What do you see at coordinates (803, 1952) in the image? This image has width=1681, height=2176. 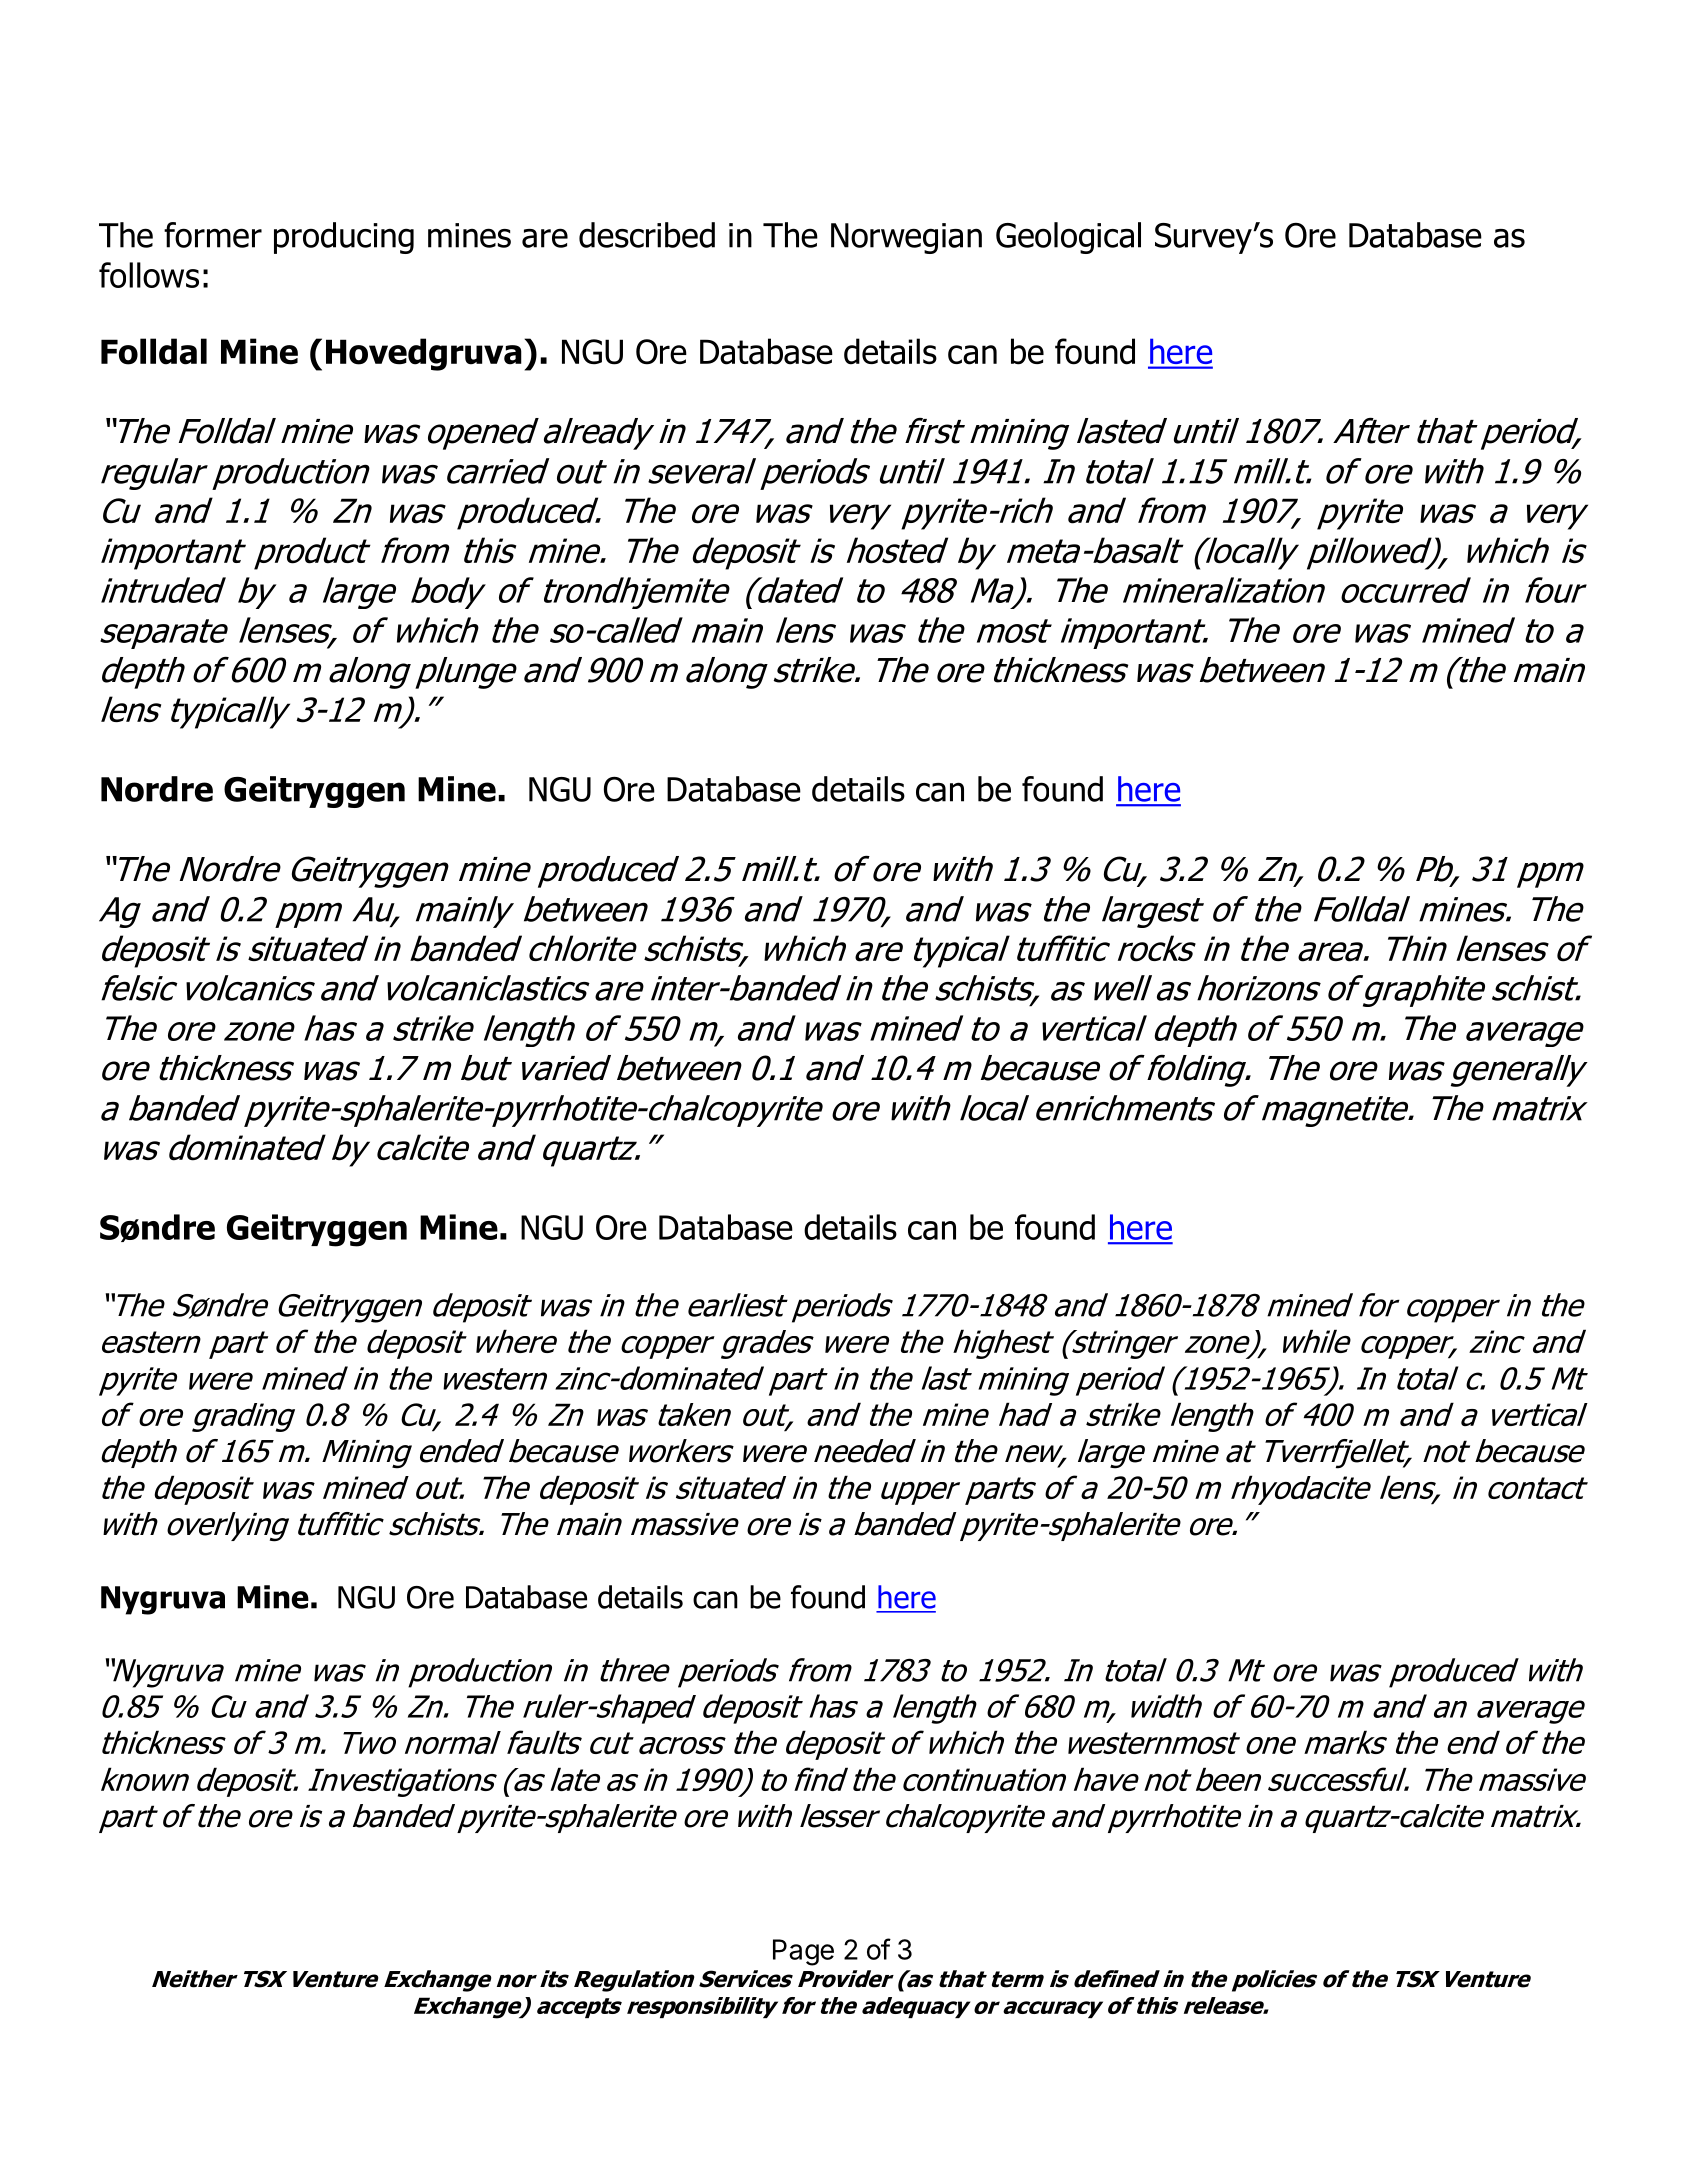 I see `Page` at bounding box center [803, 1952].
